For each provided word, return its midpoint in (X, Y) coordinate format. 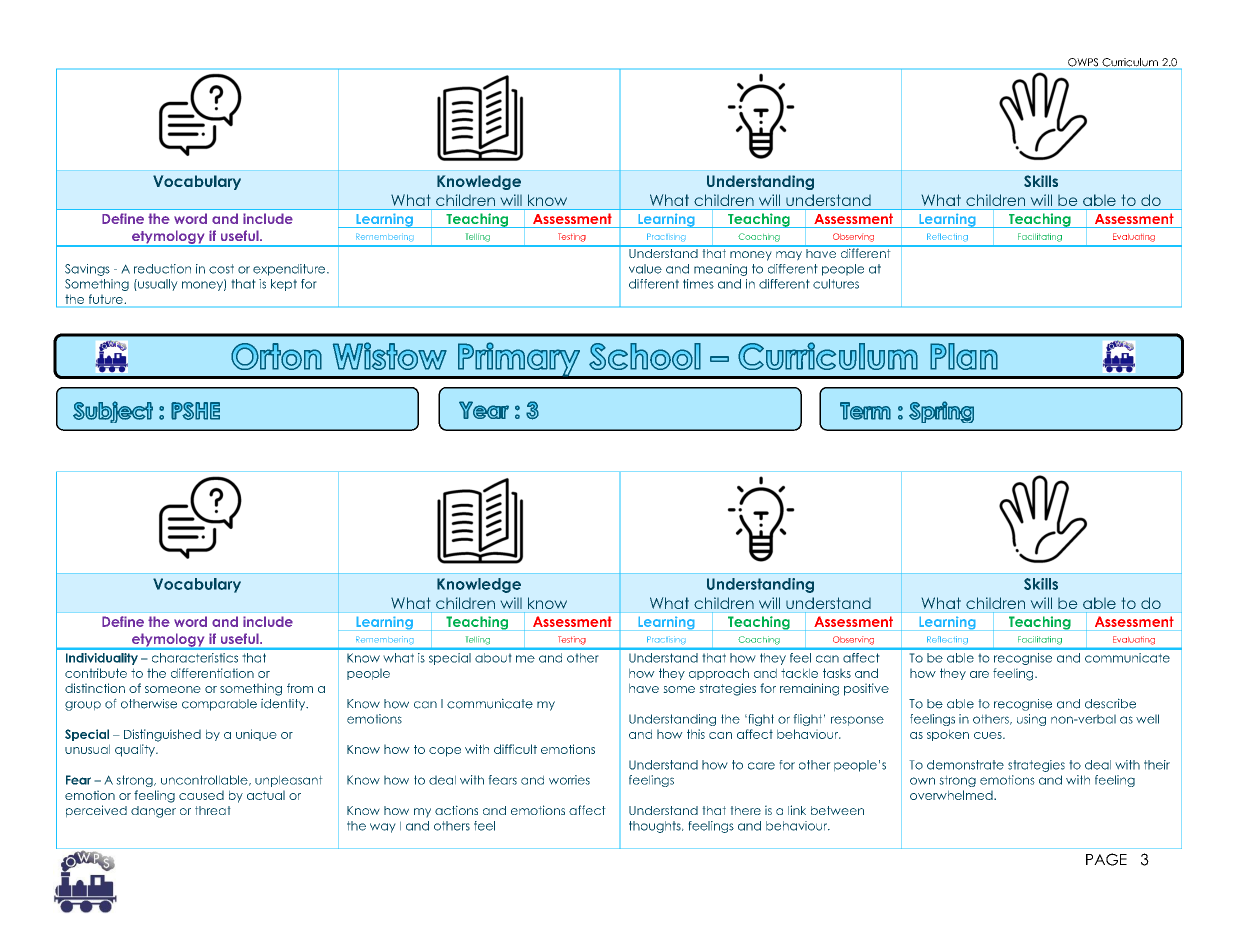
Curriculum (1130, 63)
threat (213, 810)
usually (157, 285)
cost (221, 269)
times (698, 284)
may (789, 256)
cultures (836, 284)
